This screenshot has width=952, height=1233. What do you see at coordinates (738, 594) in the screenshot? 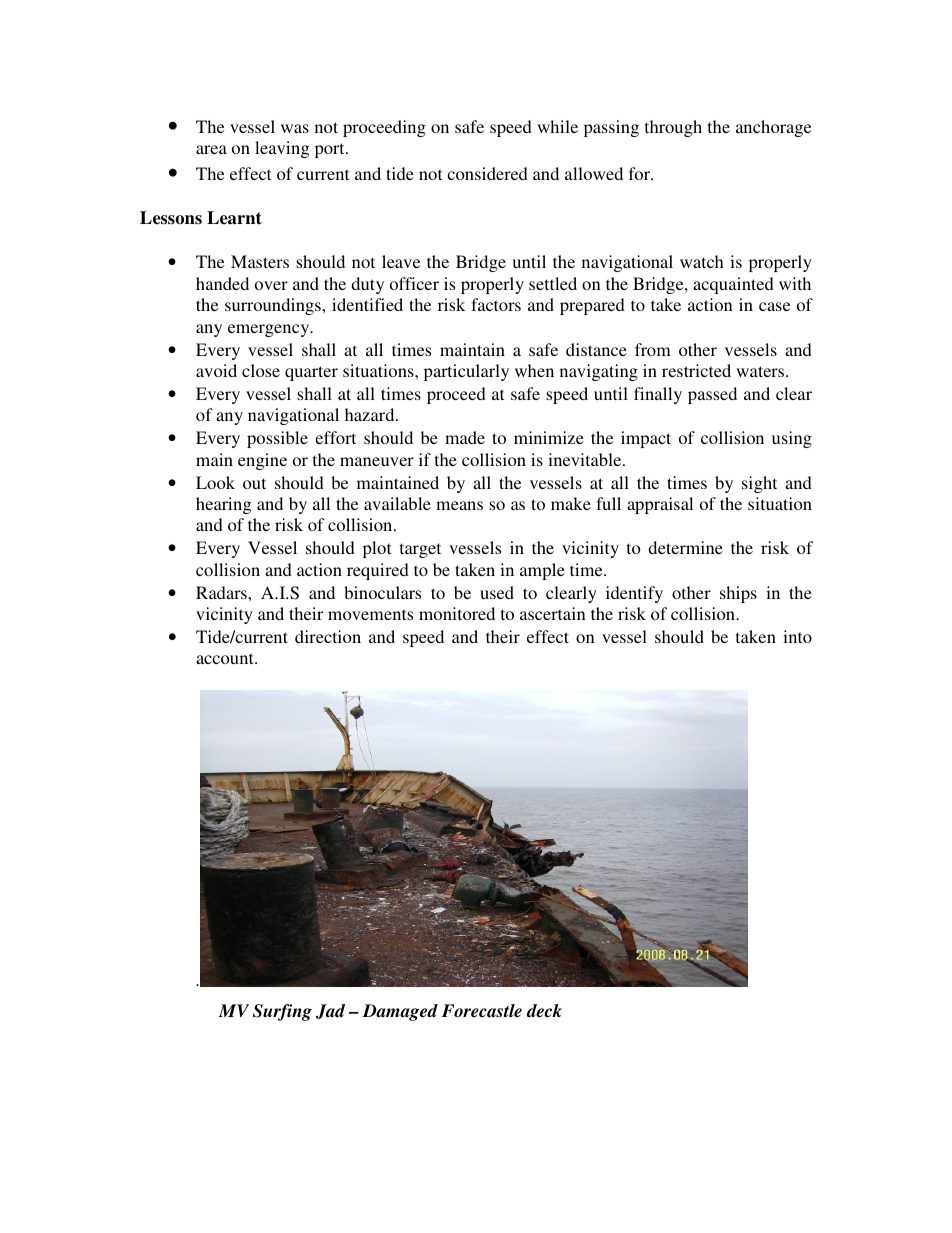
I see `ships` at bounding box center [738, 594].
